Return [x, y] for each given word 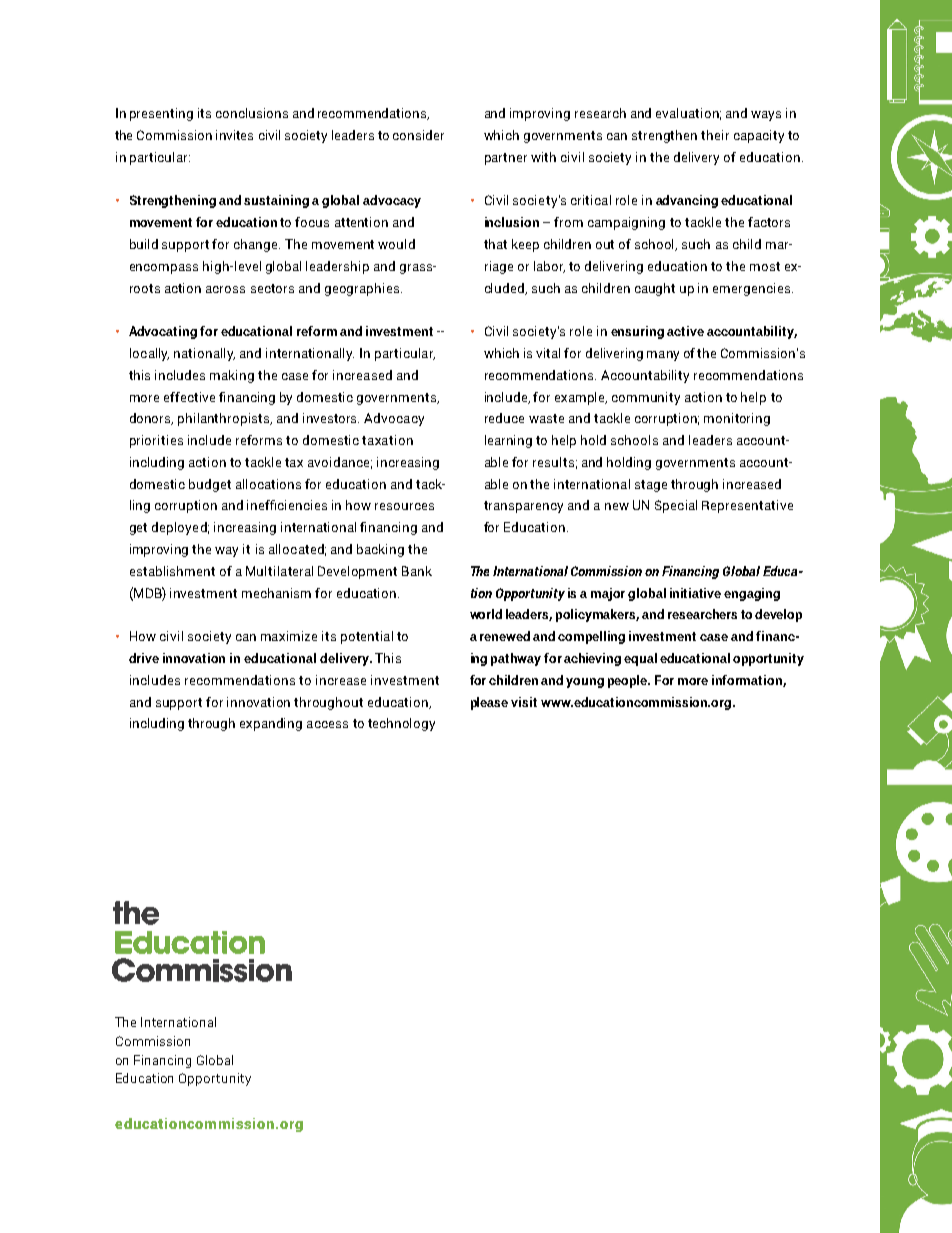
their [715, 135]
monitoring [737, 419]
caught [655, 289]
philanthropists [225, 419]
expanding [271, 724]
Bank [417, 571]
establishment [172, 571]
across [225, 289]
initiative [695, 593]
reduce [504, 418]
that [495, 244]
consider [418, 135]
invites [234, 135]
